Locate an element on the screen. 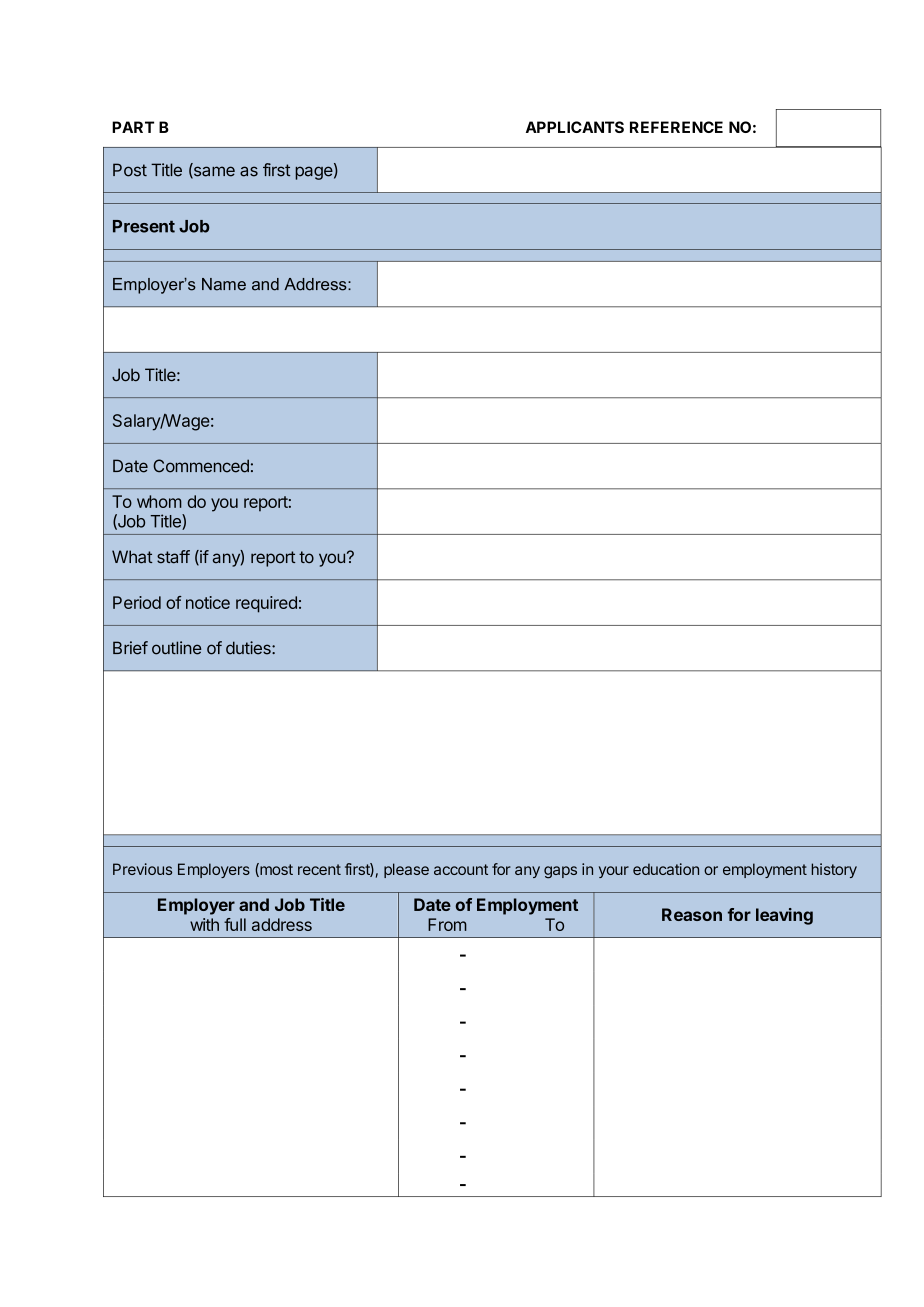  staff is located at coordinates (173, 557).
